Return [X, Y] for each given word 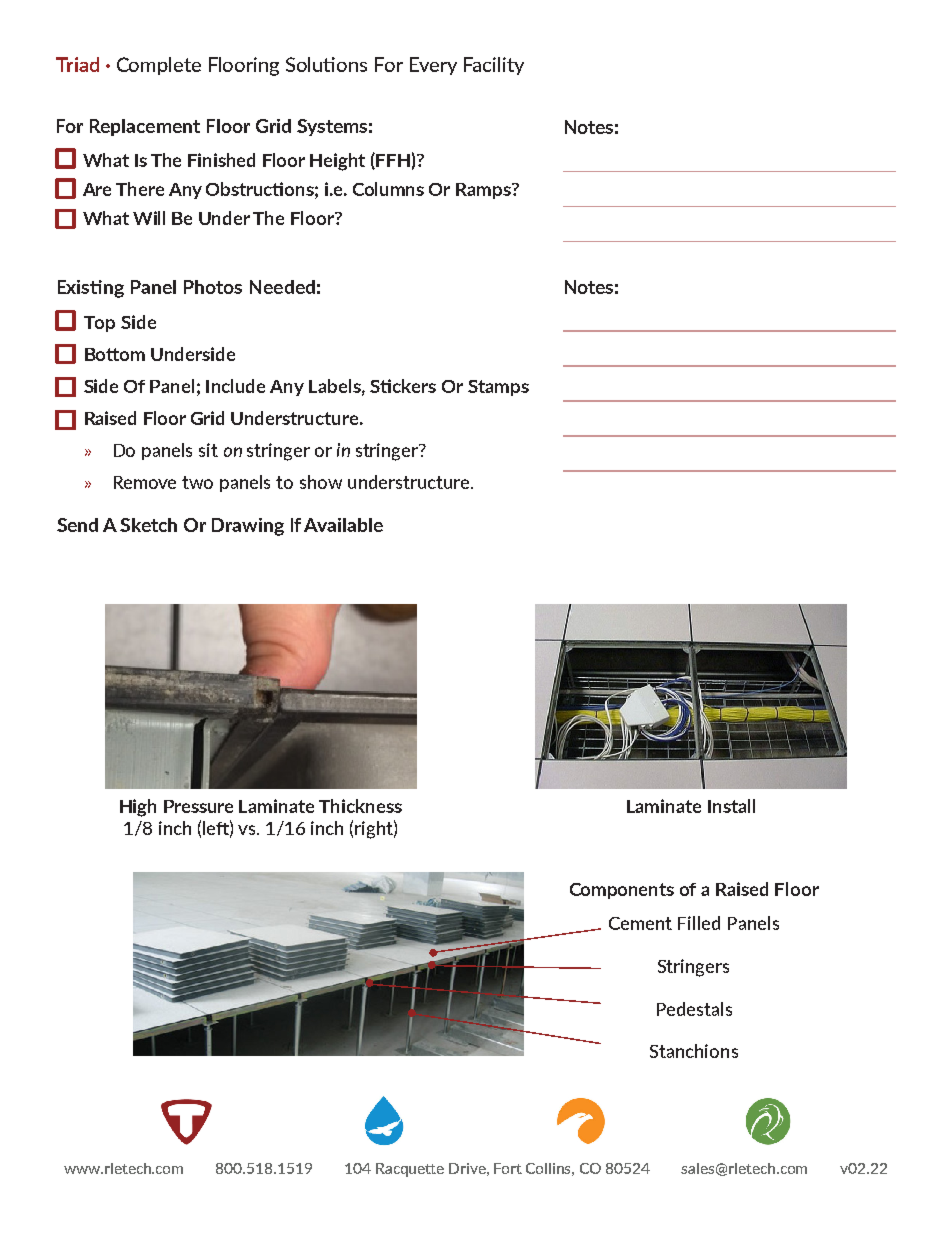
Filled [699, 923]
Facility [494, 66]
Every [433, 66]
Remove [145, 482]
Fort [508, 1168]
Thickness [360, 806]
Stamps [498, 388]
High [138, 808]
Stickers [403, 386]
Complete [159, 66]
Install [731, 806]
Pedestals [694, 1009]
